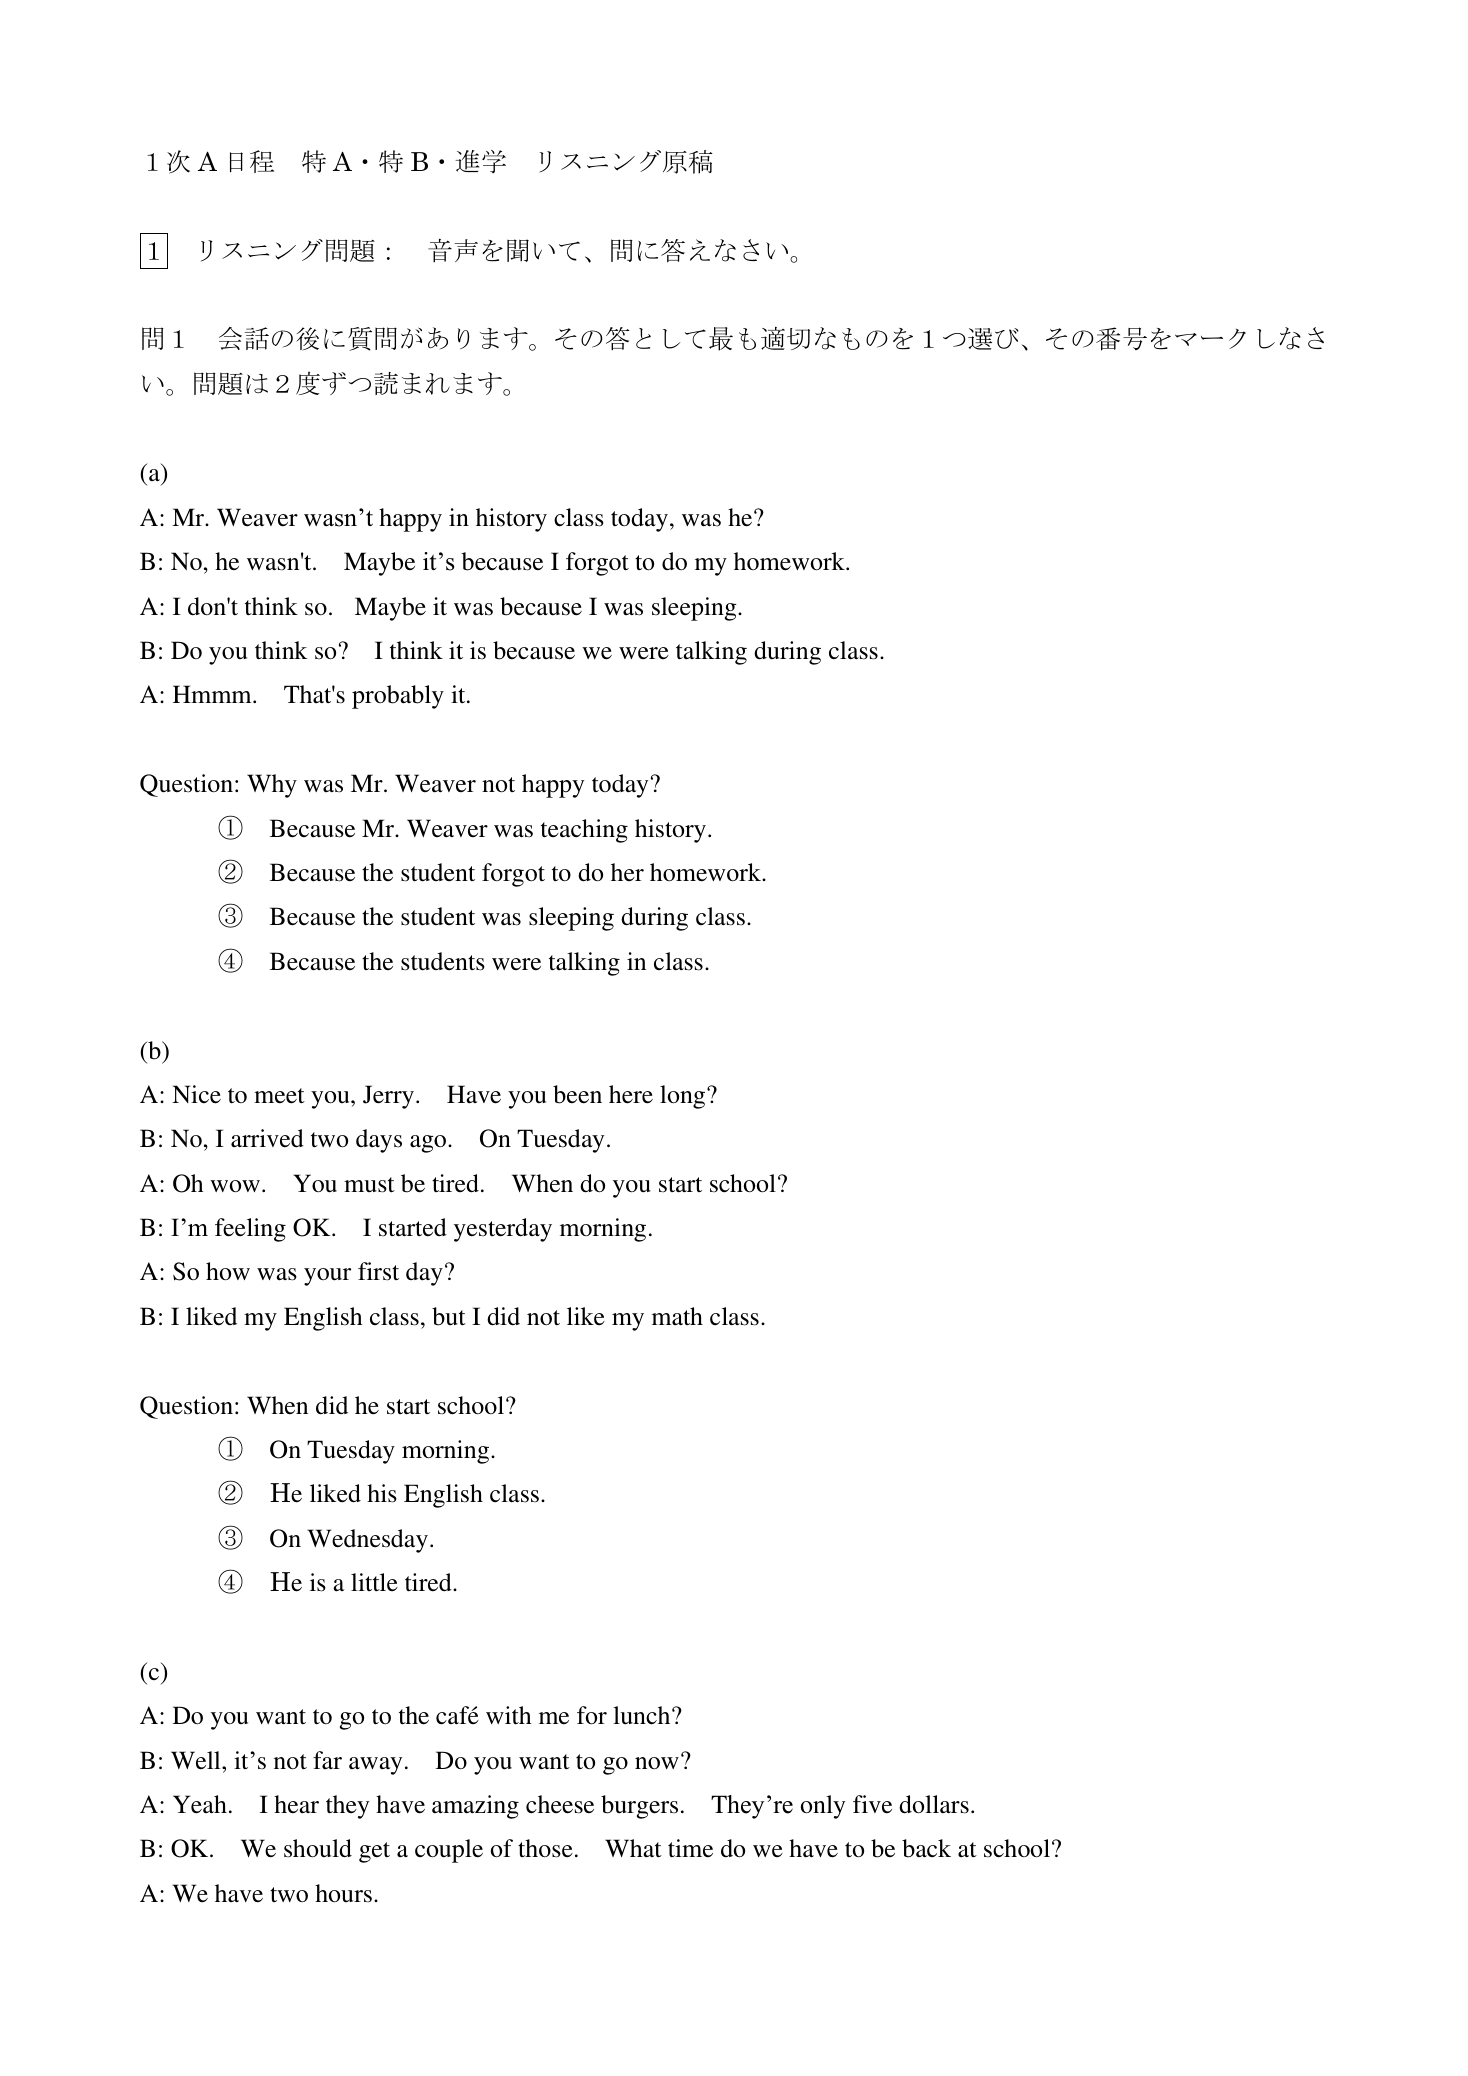  I want to click on should, so click(318, 1848).
